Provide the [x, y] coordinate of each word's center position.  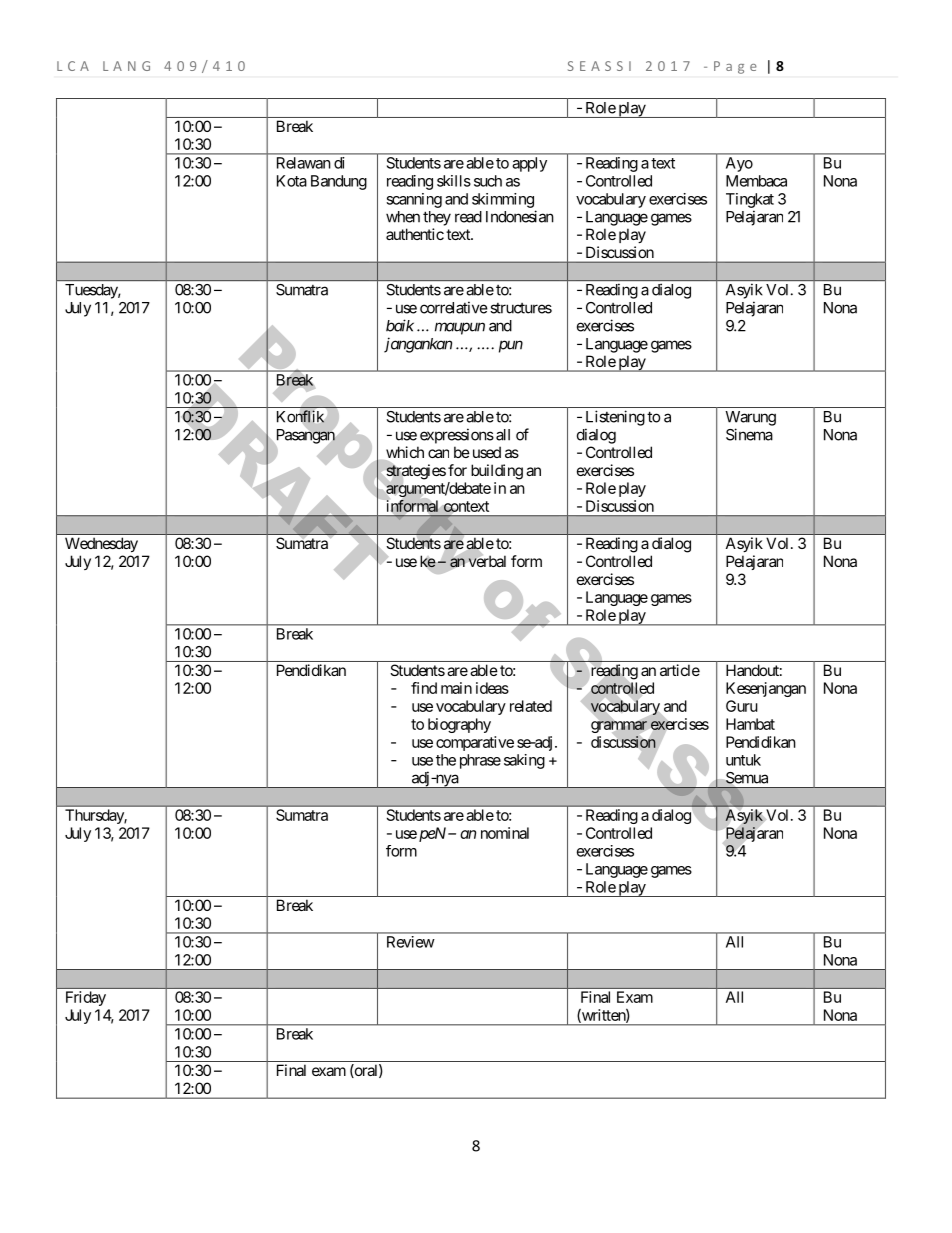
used [485, 452]
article [680, 670]
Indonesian [520, 216]
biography [459, 725]
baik [400, 325]
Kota [292, 181]
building [497, 472]
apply [530, 164]
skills [454, 181]
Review [410, 942]
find [424, 688]
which [404, 453]
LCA [73, 66]
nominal [505, 833]
